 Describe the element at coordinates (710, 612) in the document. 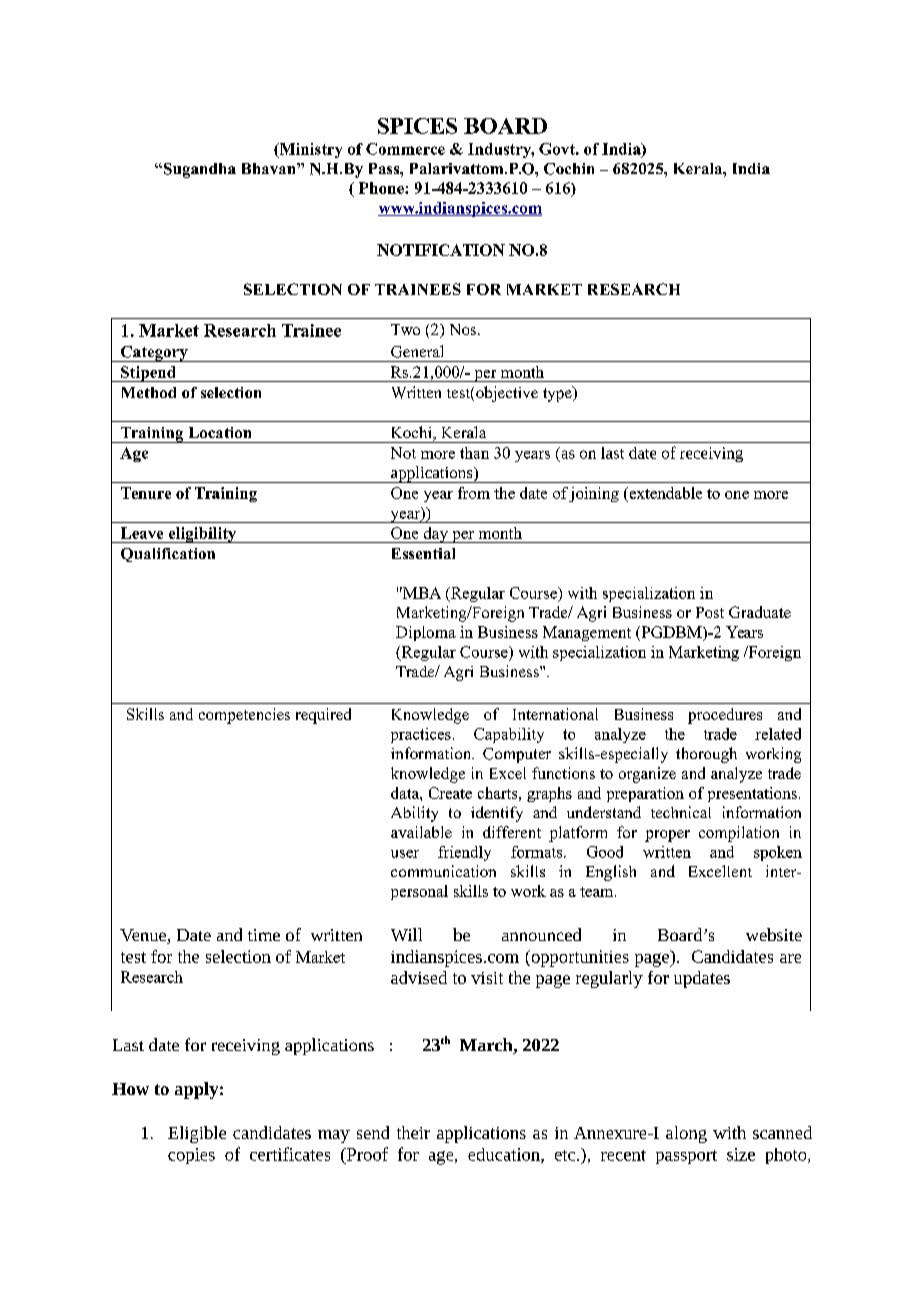

I see `Post` at that location.
